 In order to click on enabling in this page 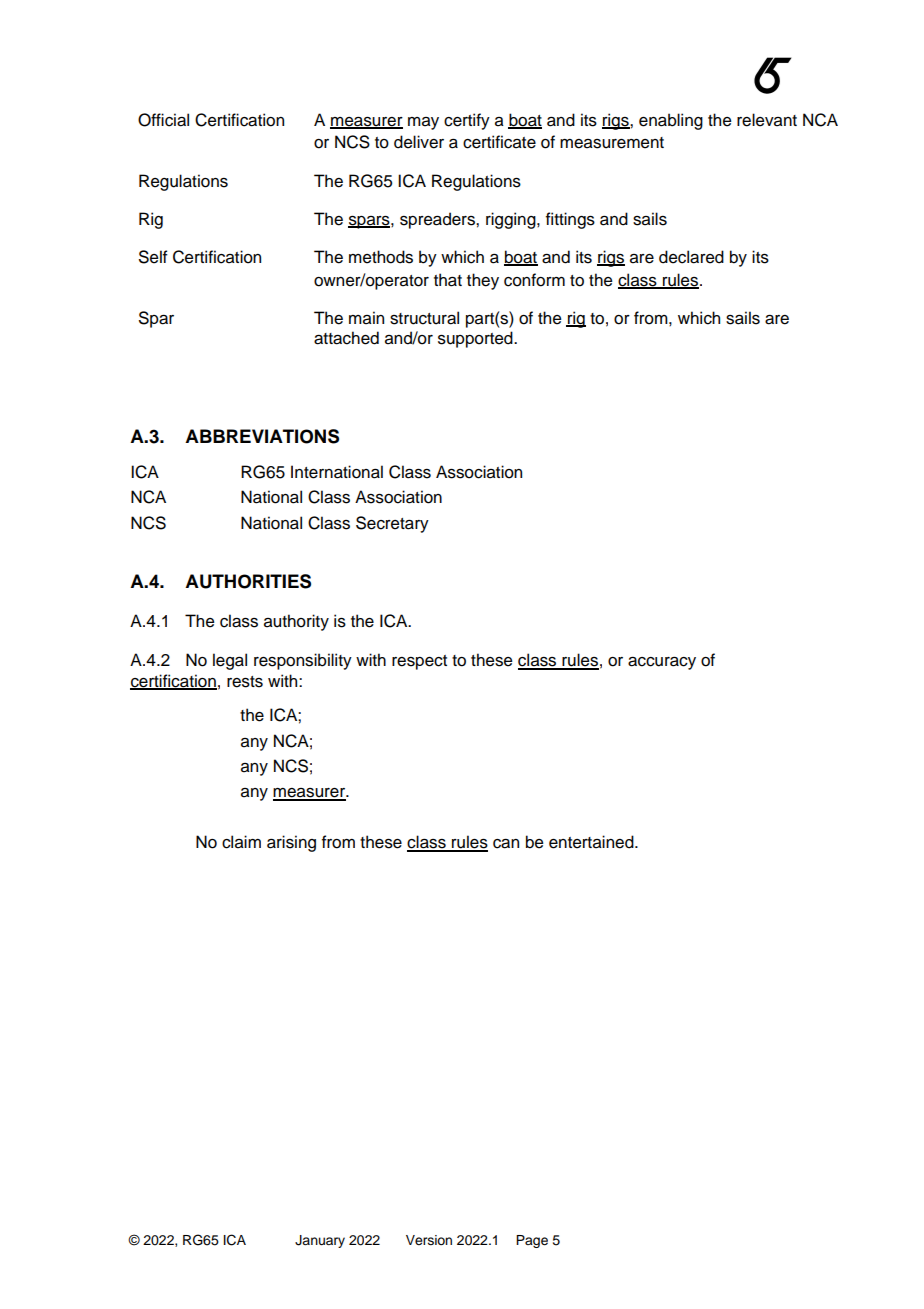, I will do `click(671, 121)`.
